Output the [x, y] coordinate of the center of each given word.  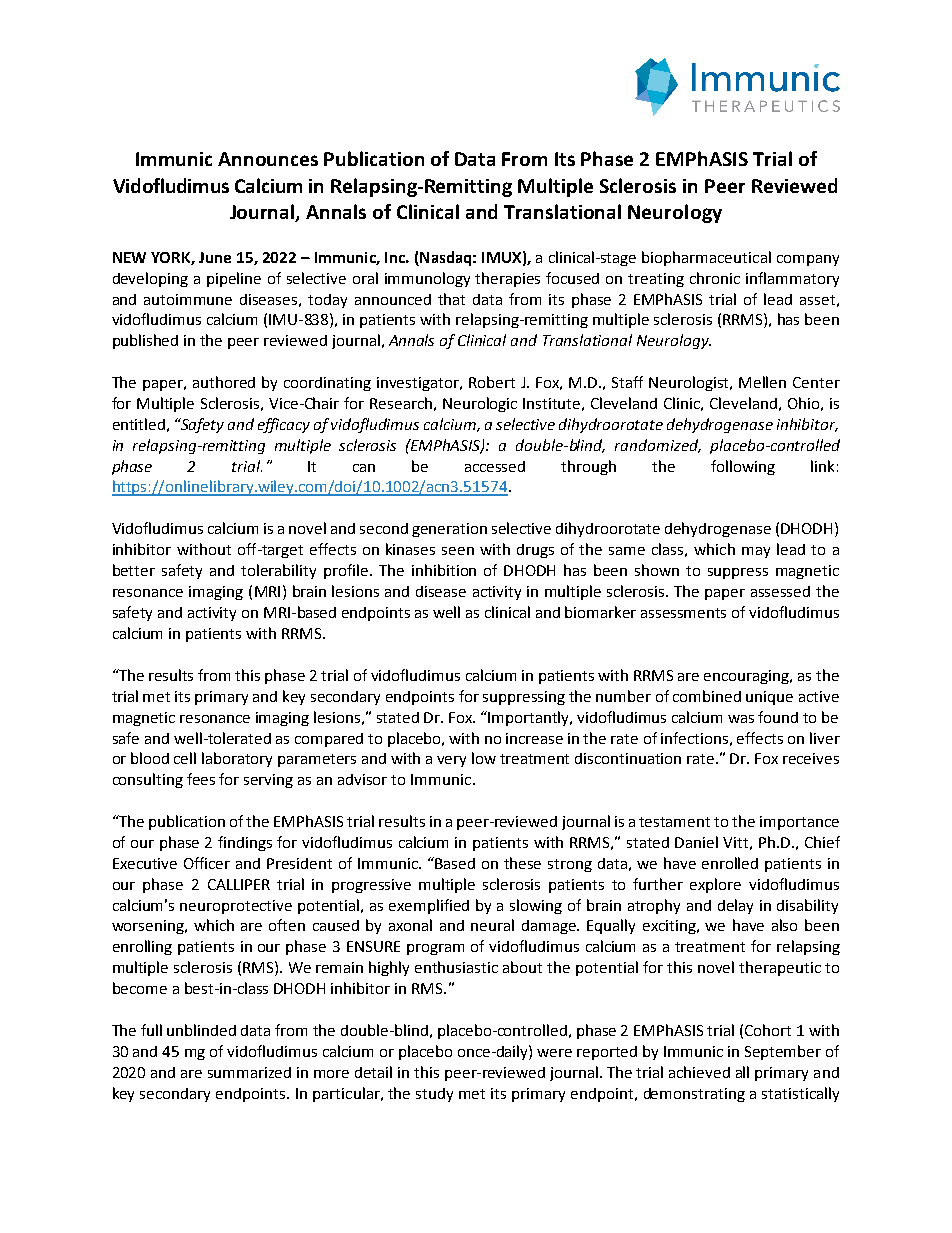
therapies [507, 279]
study [434, 1095]
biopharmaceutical [706, 258]
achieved [699, 1072]
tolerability [278, 571]
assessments [683, 613]
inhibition [444, 570]
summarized [249, 1072]
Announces [268, 159]
